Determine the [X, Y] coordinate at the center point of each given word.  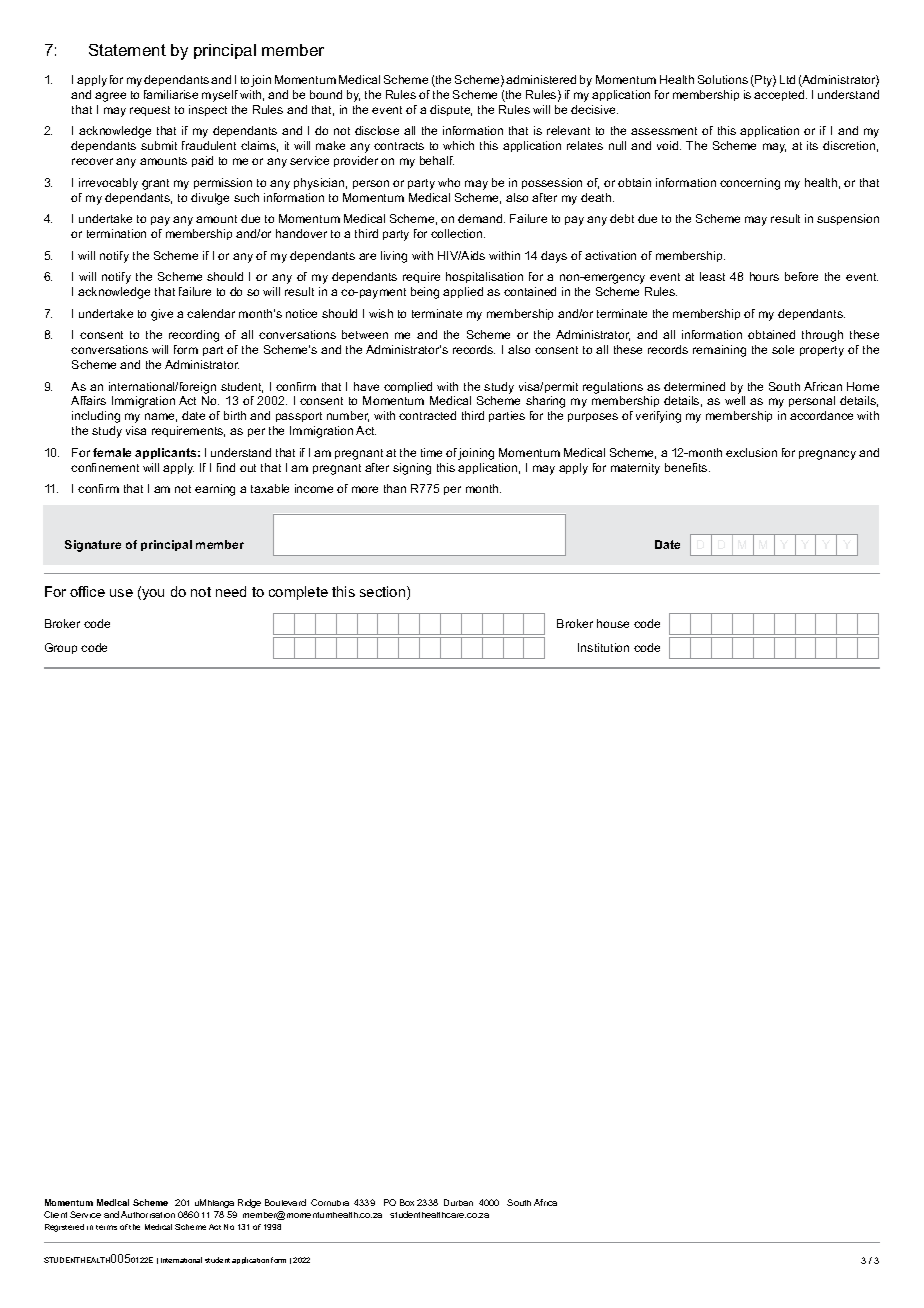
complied [408, 387]
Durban [458, 1202]
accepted [780, 95]
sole [783, 349]
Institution [603, 647]
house [613, 623]
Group [61, 648]
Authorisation [148, 1214]
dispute [451, 110]
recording [194, 336]
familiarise [171, 94]
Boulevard [285, 1202]
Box [407, 1202]
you [152, 593]
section [384, 593]
